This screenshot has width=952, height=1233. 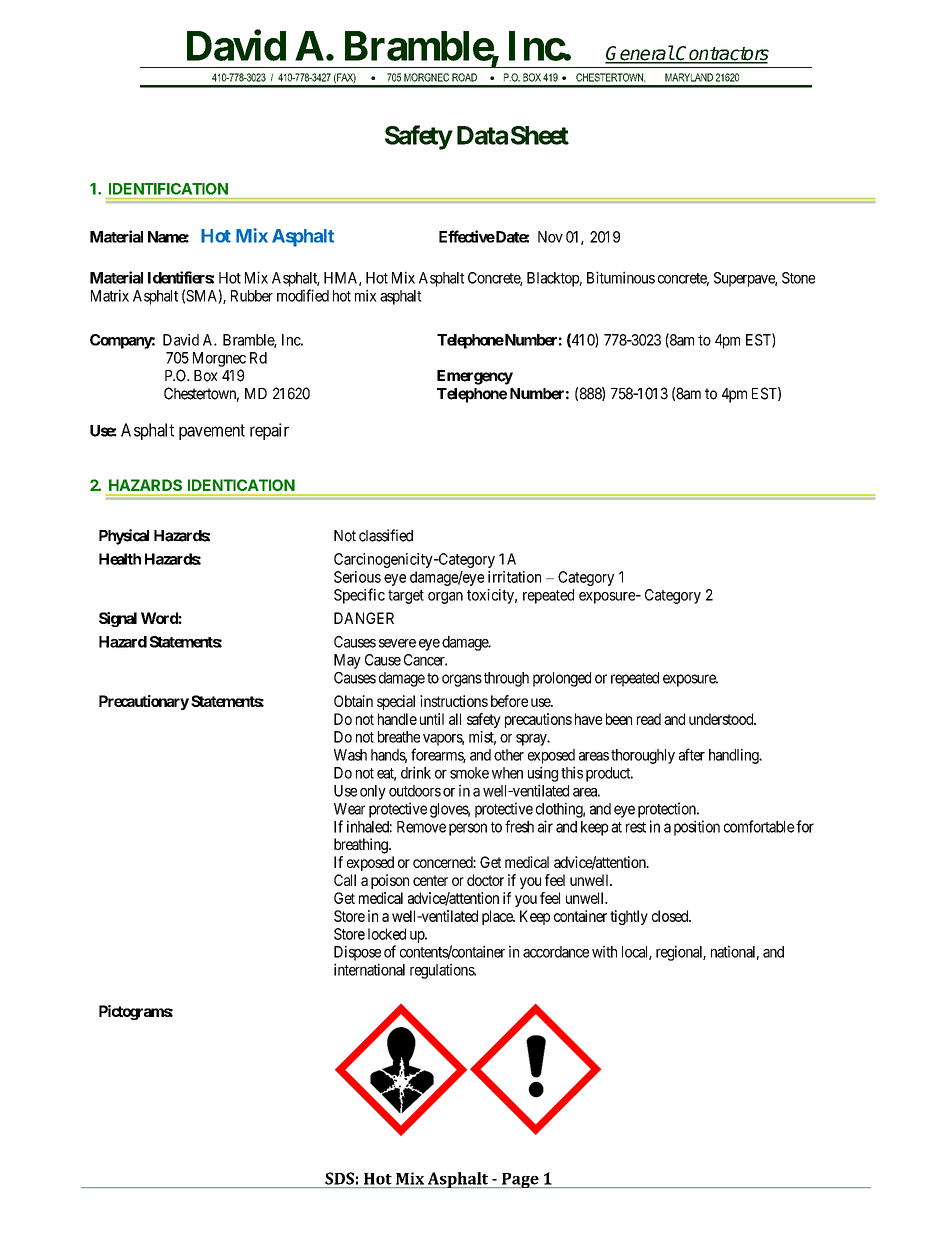 I want to click on Emergency, so click(x=475, y=377).
